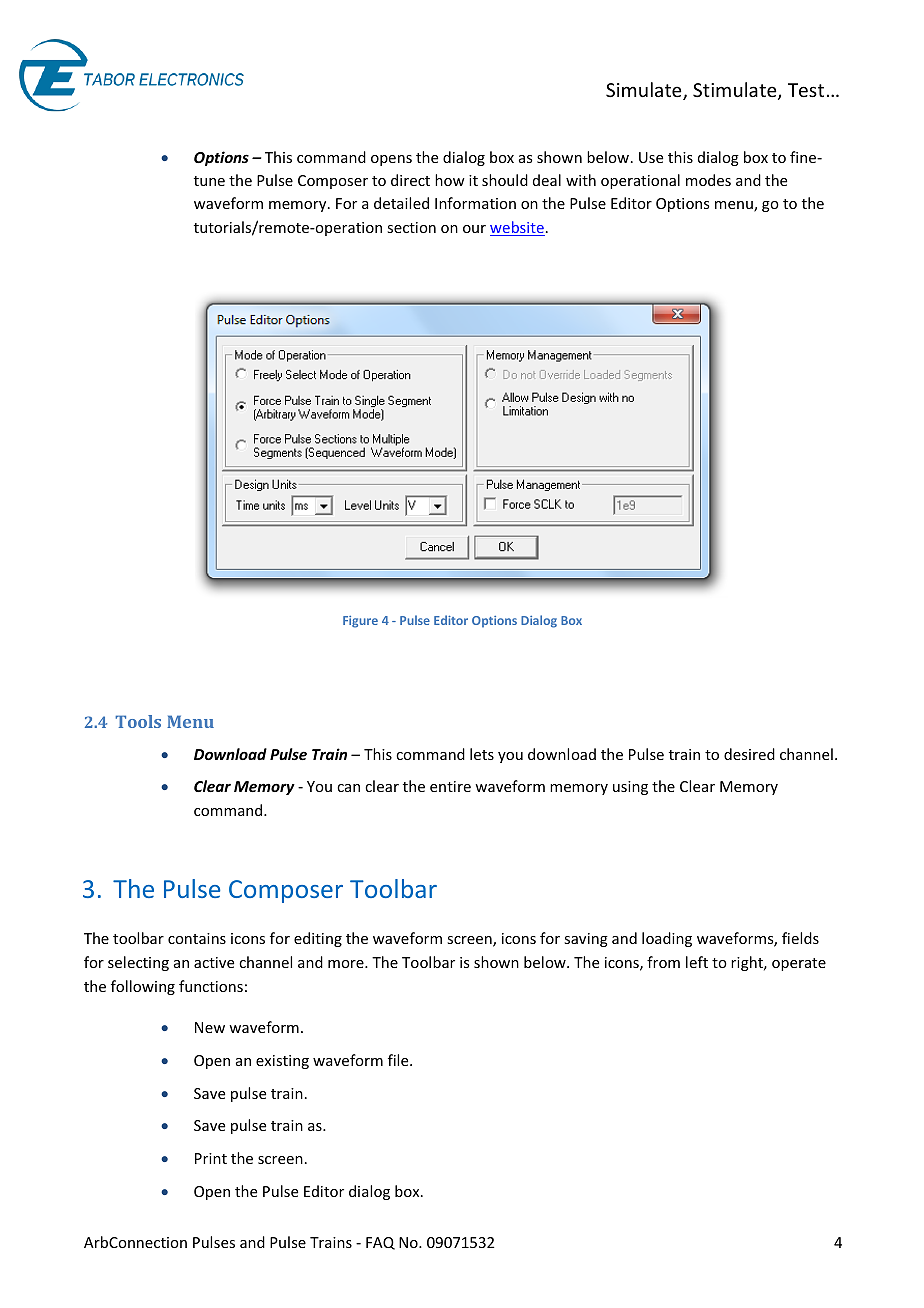  I want to click on contains, so click(197, 938).
